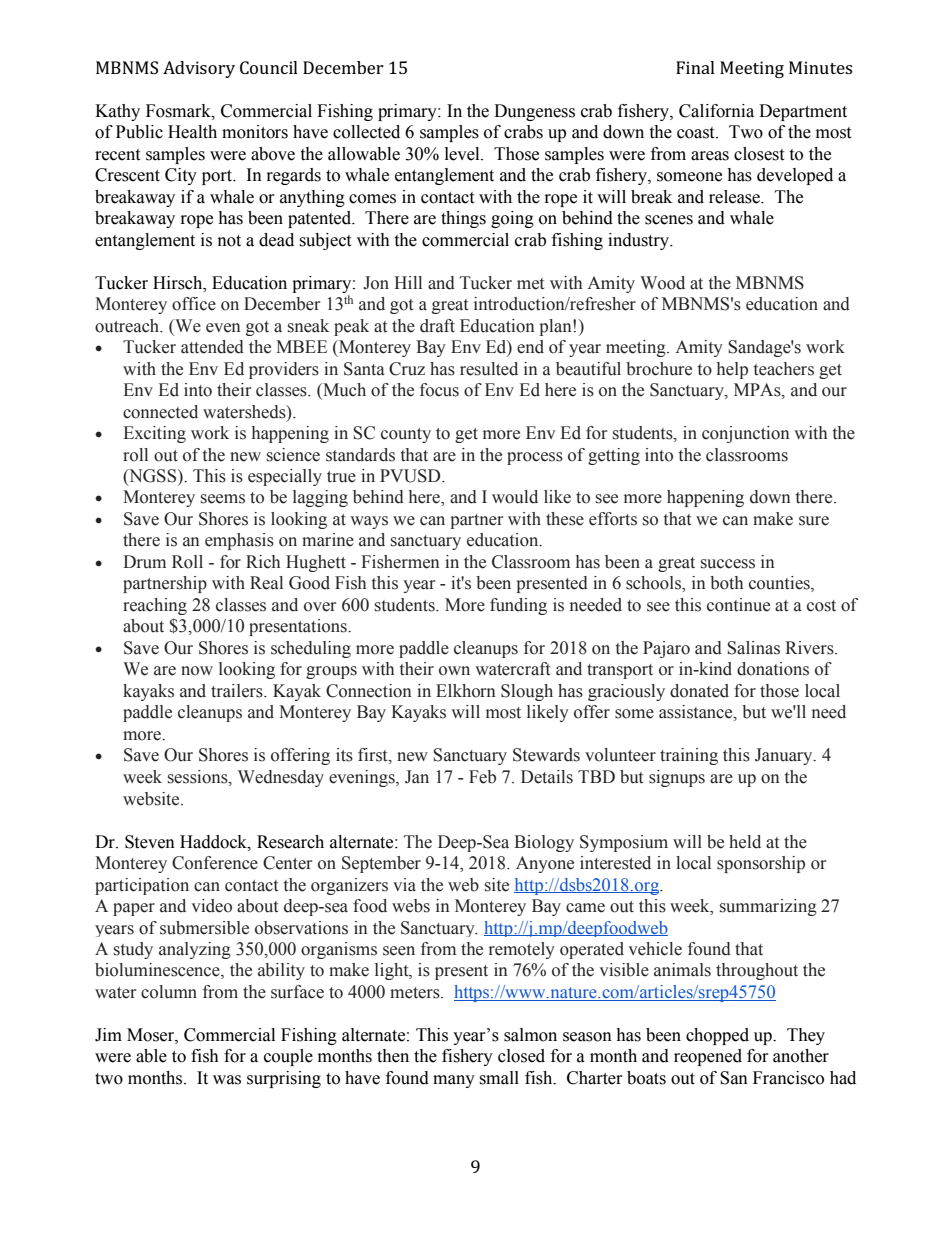 The width and height of the image is (952, 1233). Describe the element at coordinates (746, 434) in the image. I see `conjunction` at that location.
